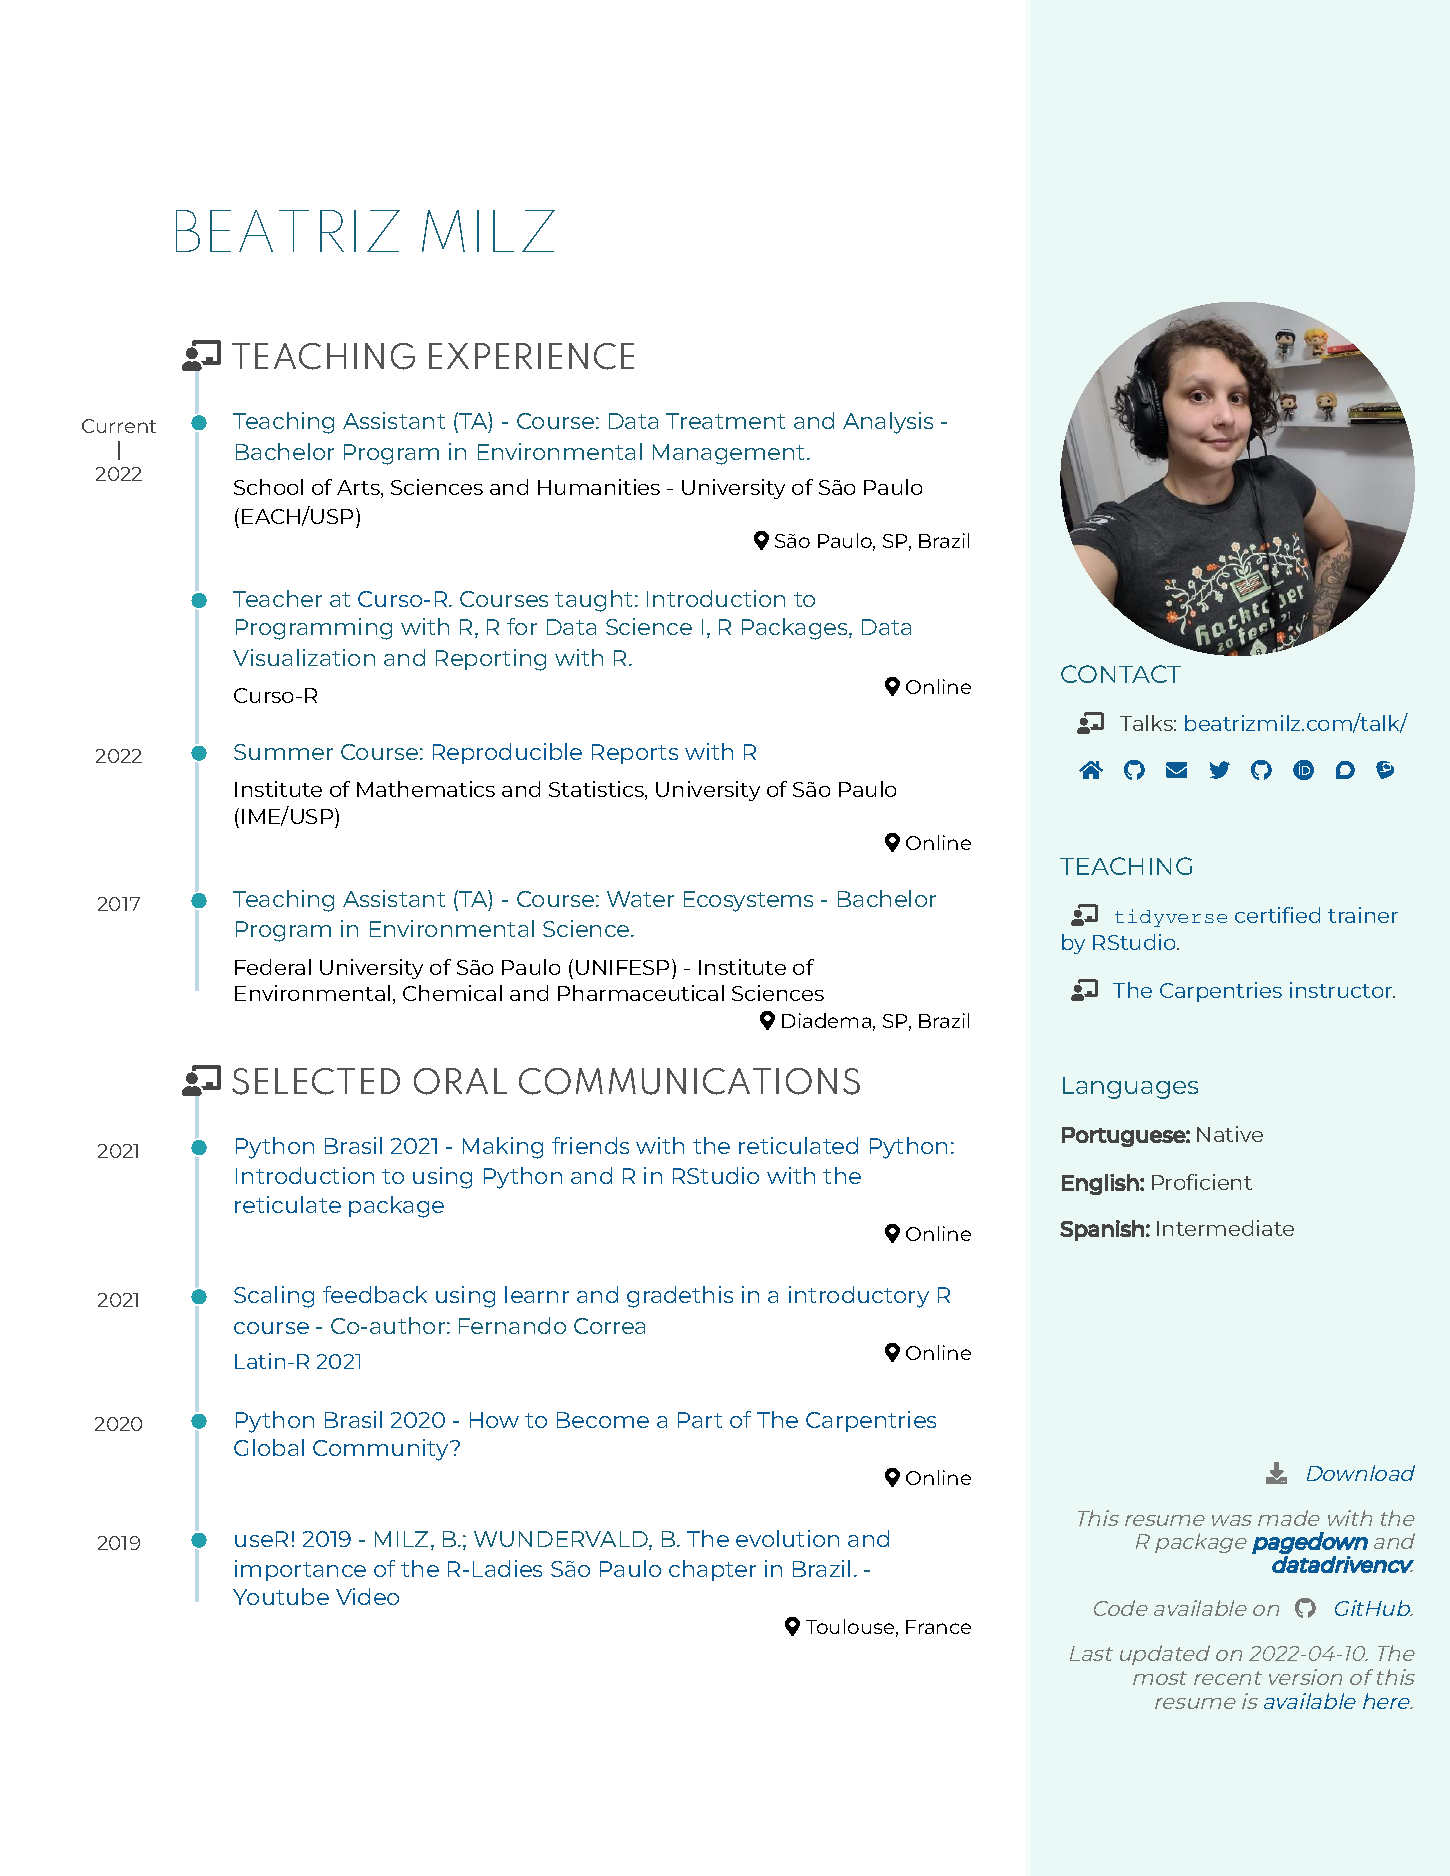 The height and width of the screenshot is (1876, 1450). I want to click on Federal, so click(273, 967).
